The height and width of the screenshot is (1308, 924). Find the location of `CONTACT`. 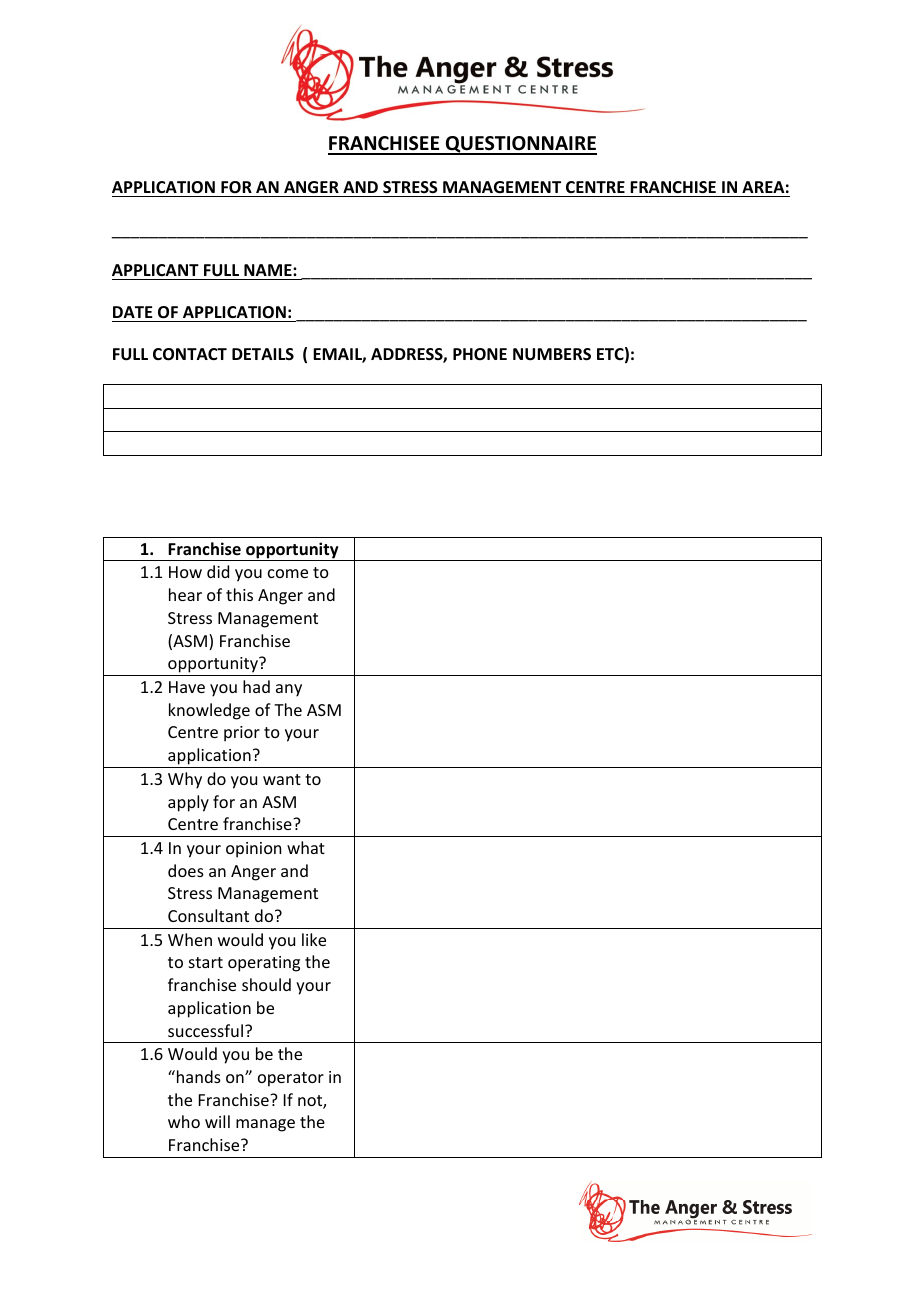

CONTACT is located at coordinates (190, 354).
